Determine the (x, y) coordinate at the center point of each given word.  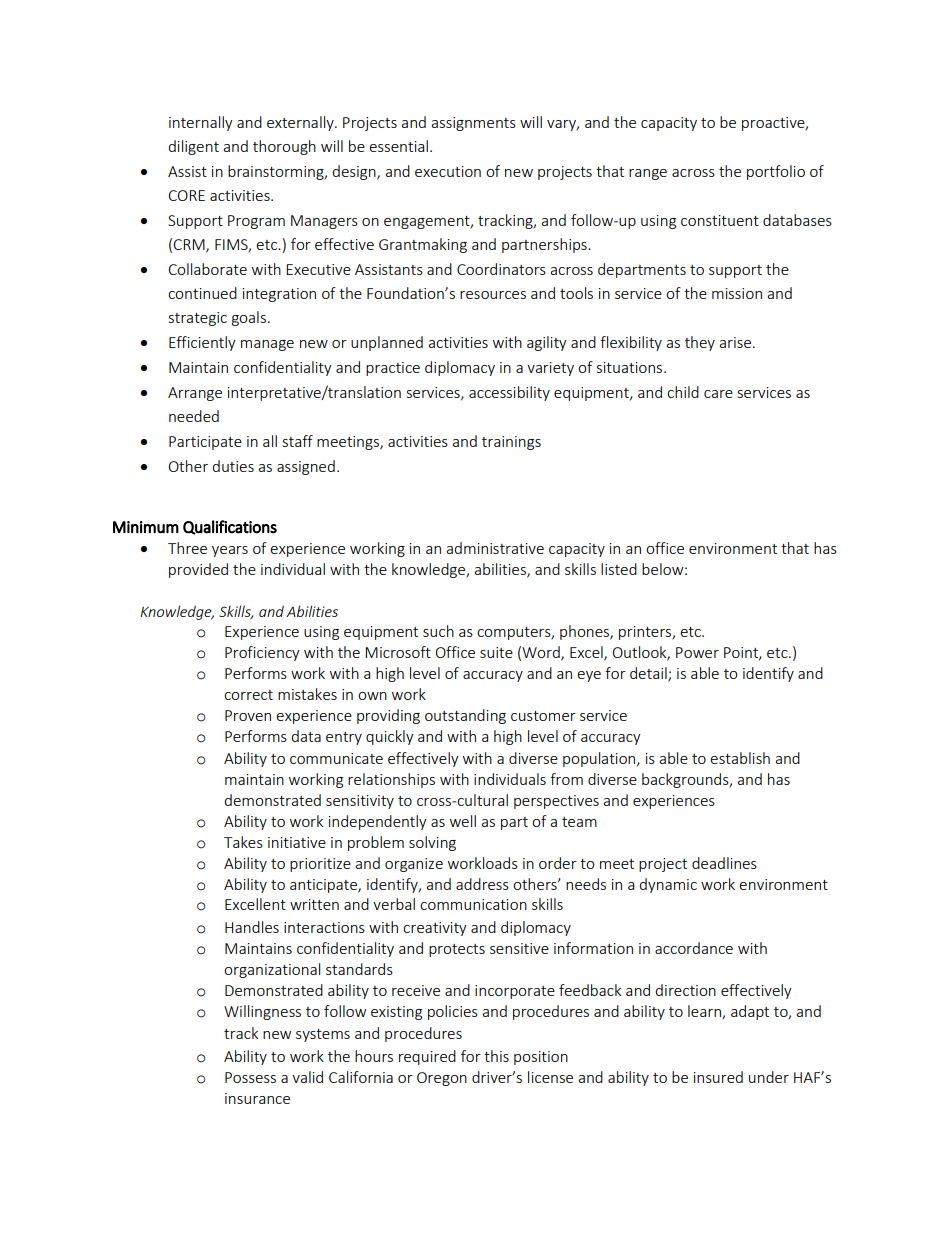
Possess (250, 1077)
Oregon (442, 1079)
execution (448, 171)
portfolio (776, 172)
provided (198, 570)
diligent (193, 147)
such (438, 631)
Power (697, 652)
